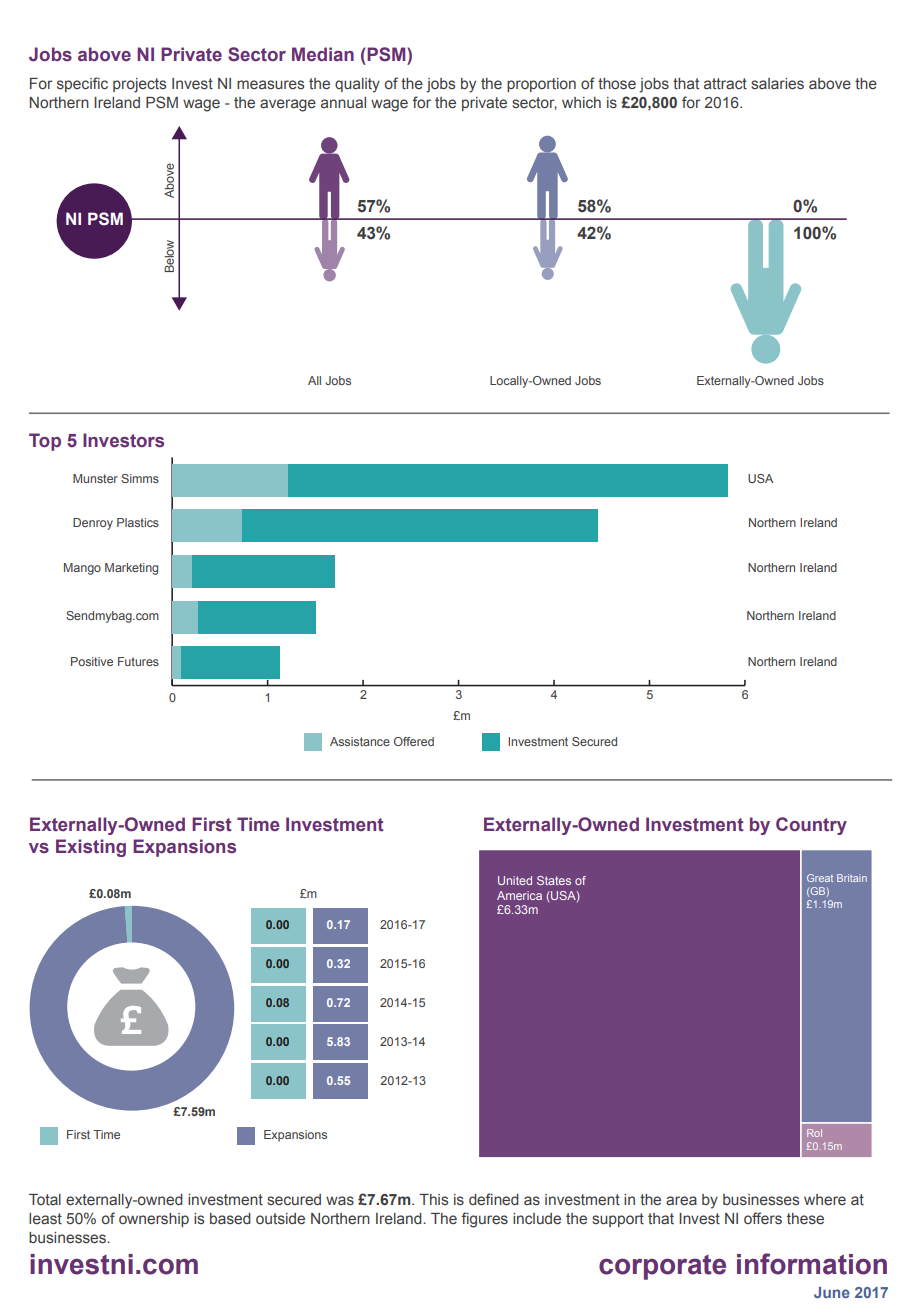 The image size is (924, 1308). What do you see at coordinates (139, 85) in the screenshot?
I see `projects` at bounding box center [139, 85].
